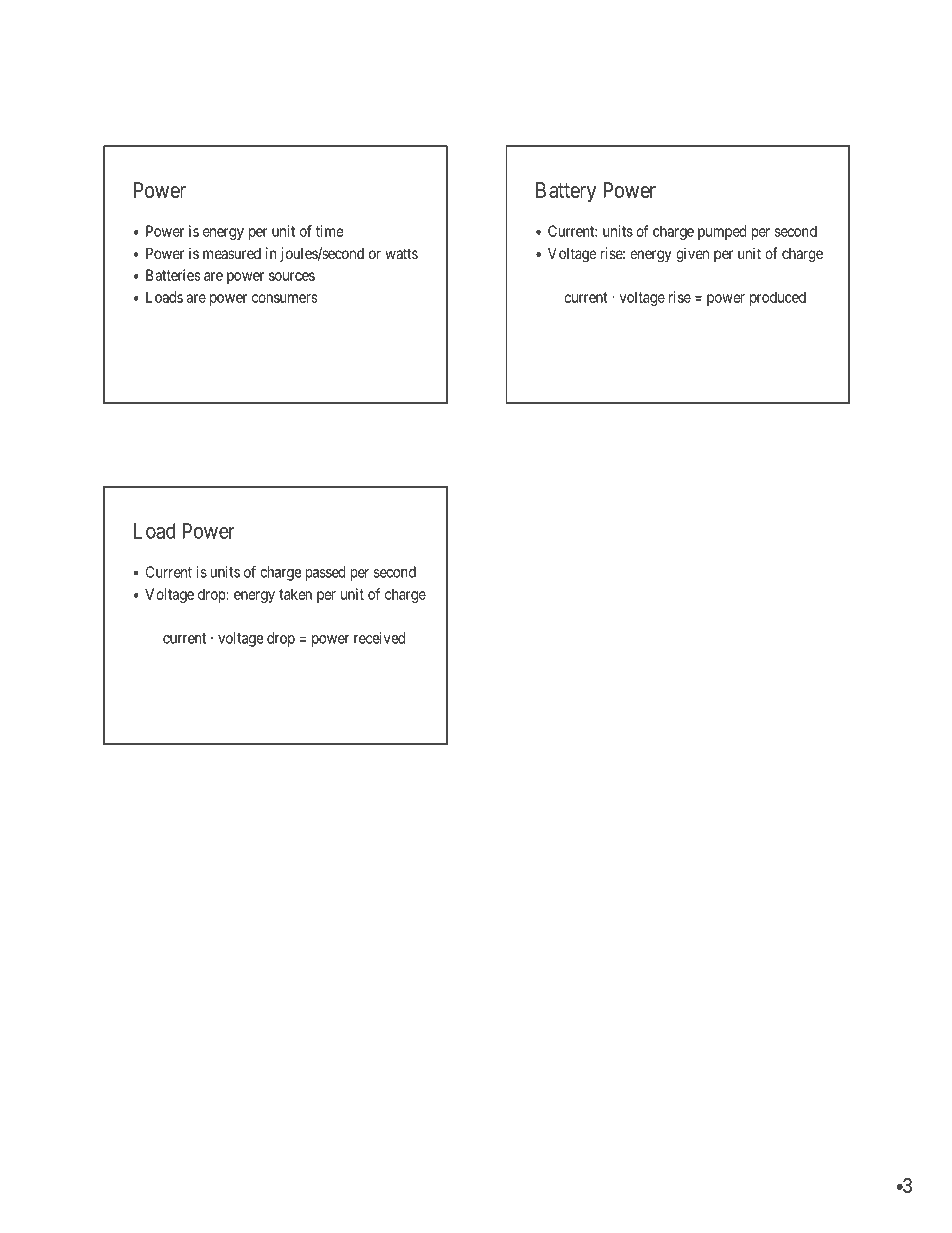 Image resolution: width=952 pixels, height=1233 pixels. Describe the element at coordinates (778, 298) in the page. I see `produced` at that location.
